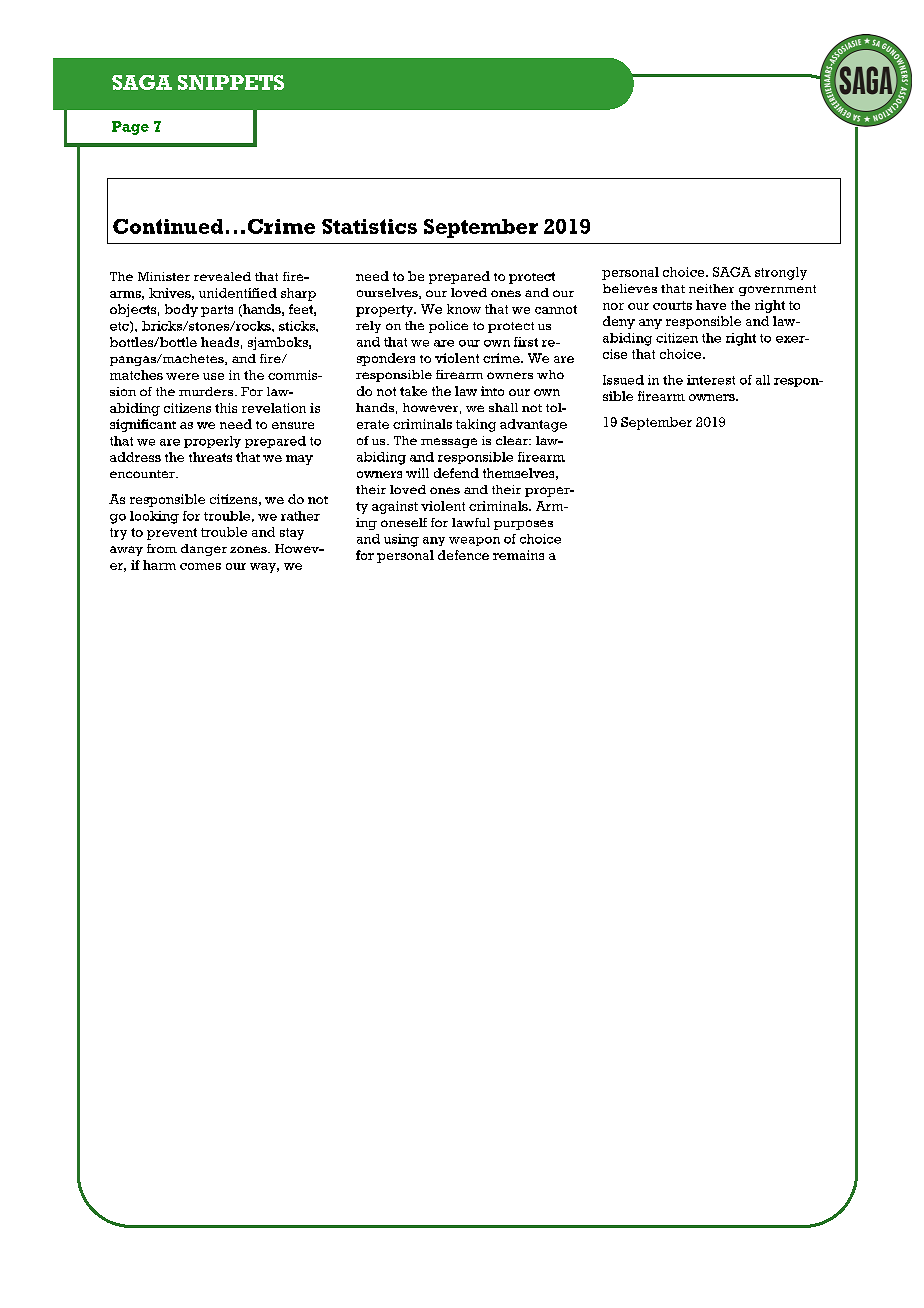 Image resolution: width=924 pixels, height=1308 pixels. What do you see at coordinates (210, 457) in the screenshot?
I see `threats` at bounding box center [210, 457].
